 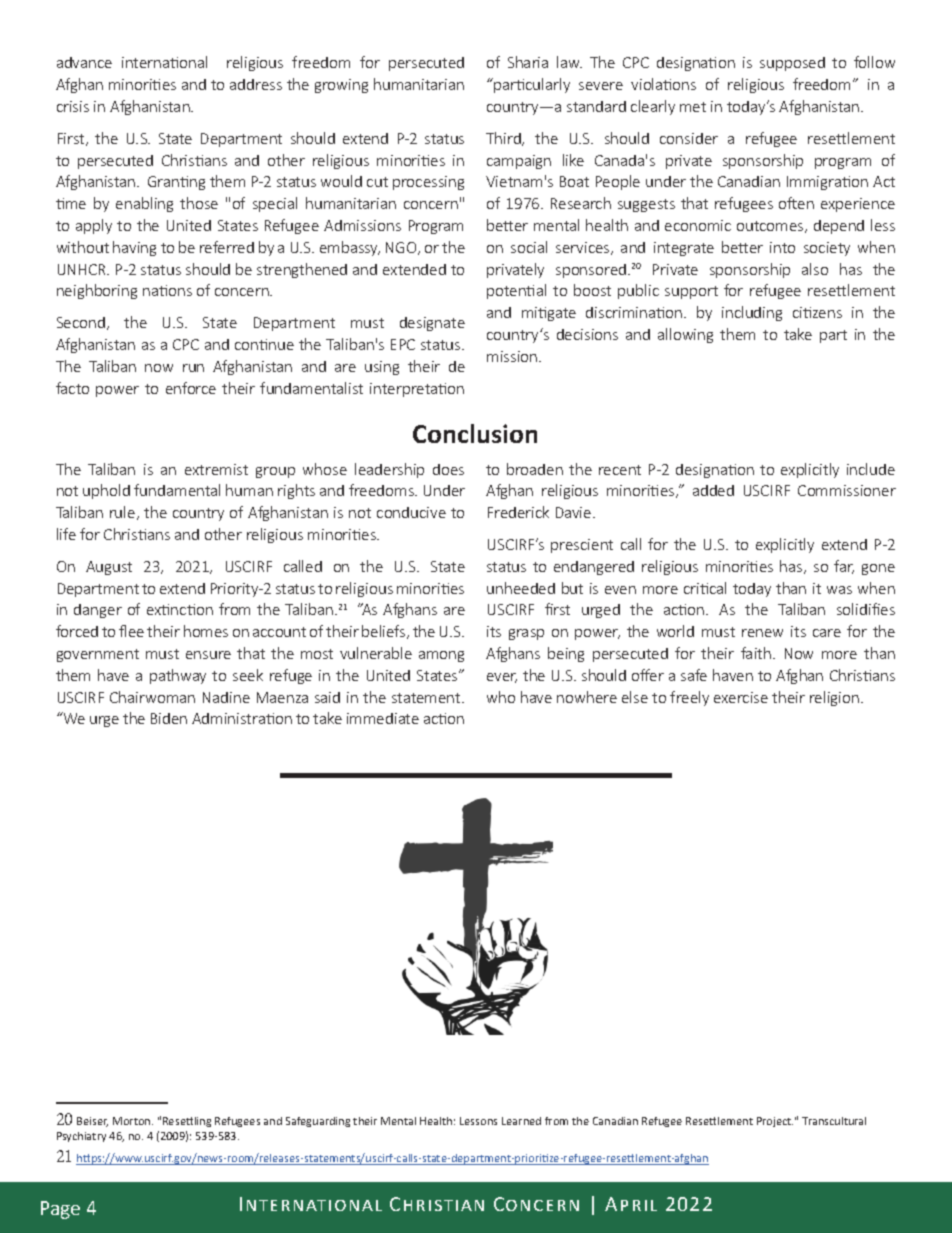 What do you see at coordinates (752, 313) in the screenshot?
I see `including` at bounding box center [752, 313].
